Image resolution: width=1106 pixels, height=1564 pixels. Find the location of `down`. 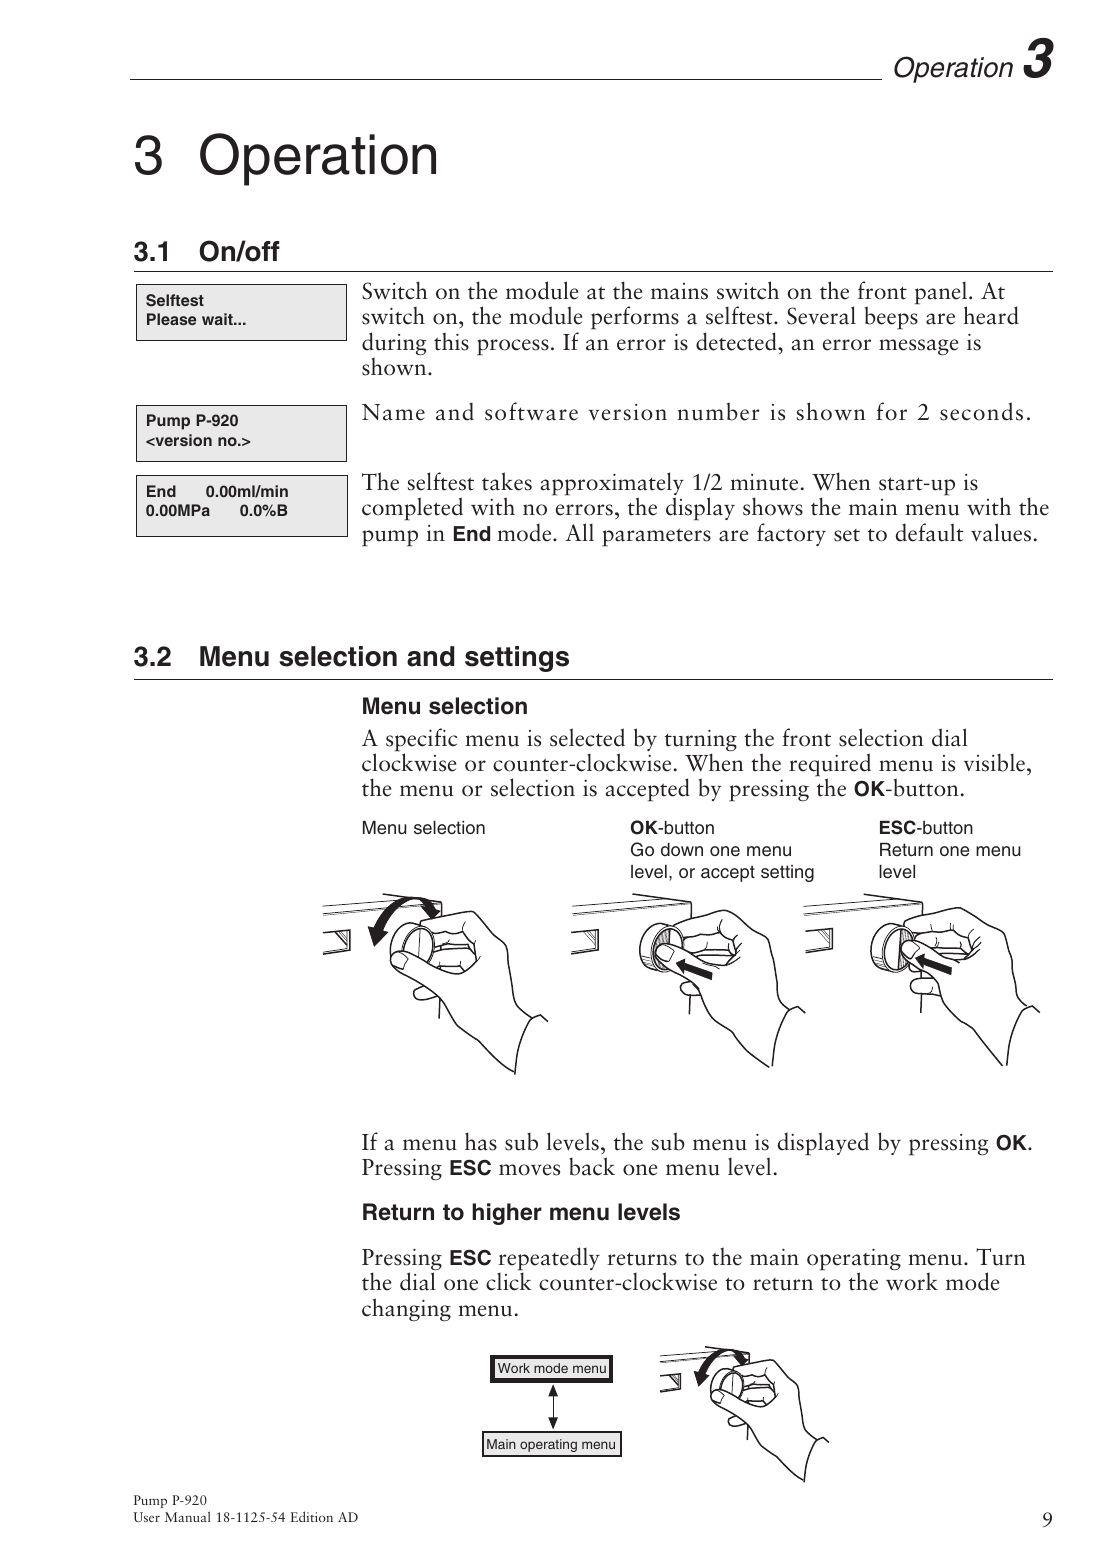

down is located at coordinates (682, 849).
